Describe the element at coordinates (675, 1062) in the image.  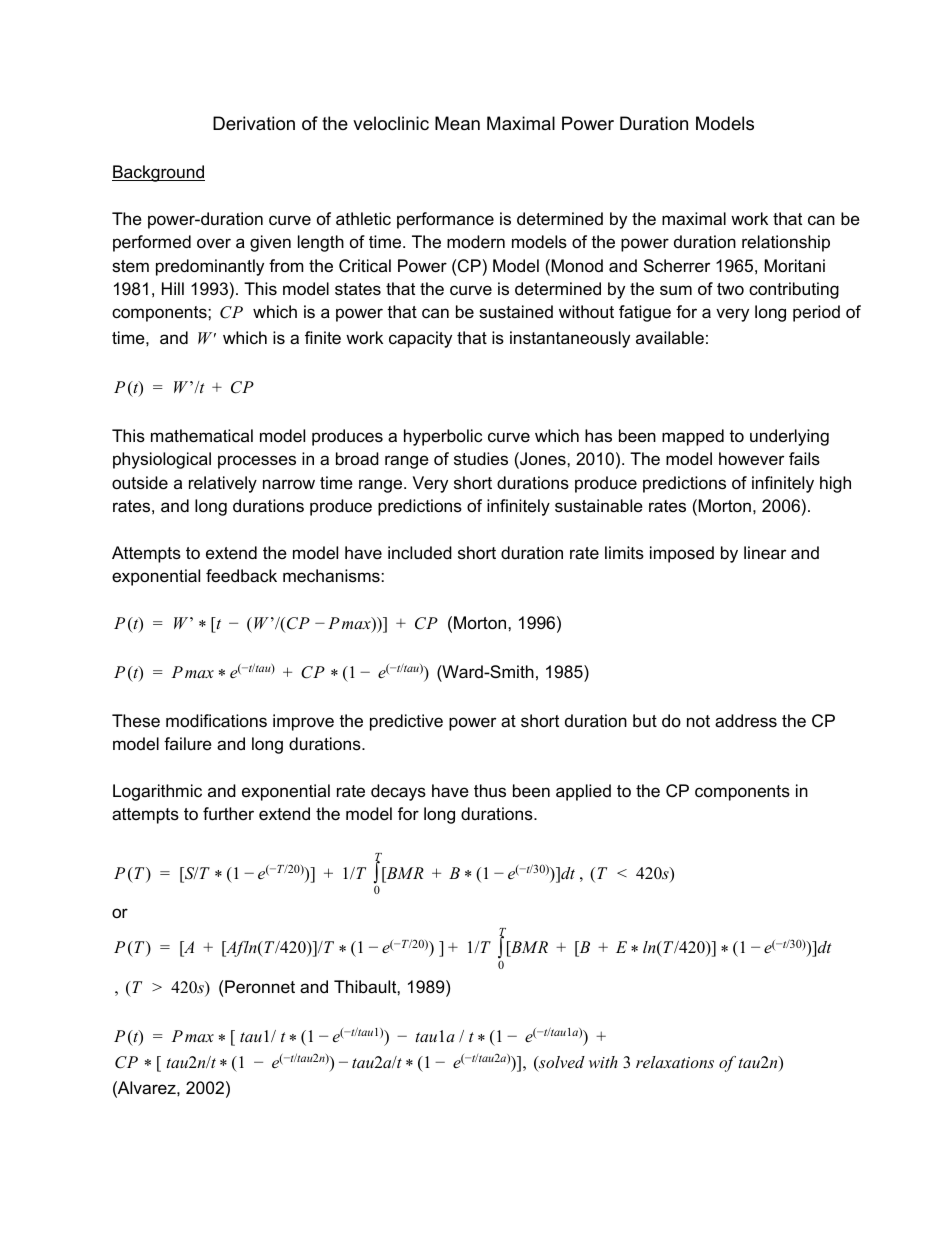
I see `relaxations` at that location.
